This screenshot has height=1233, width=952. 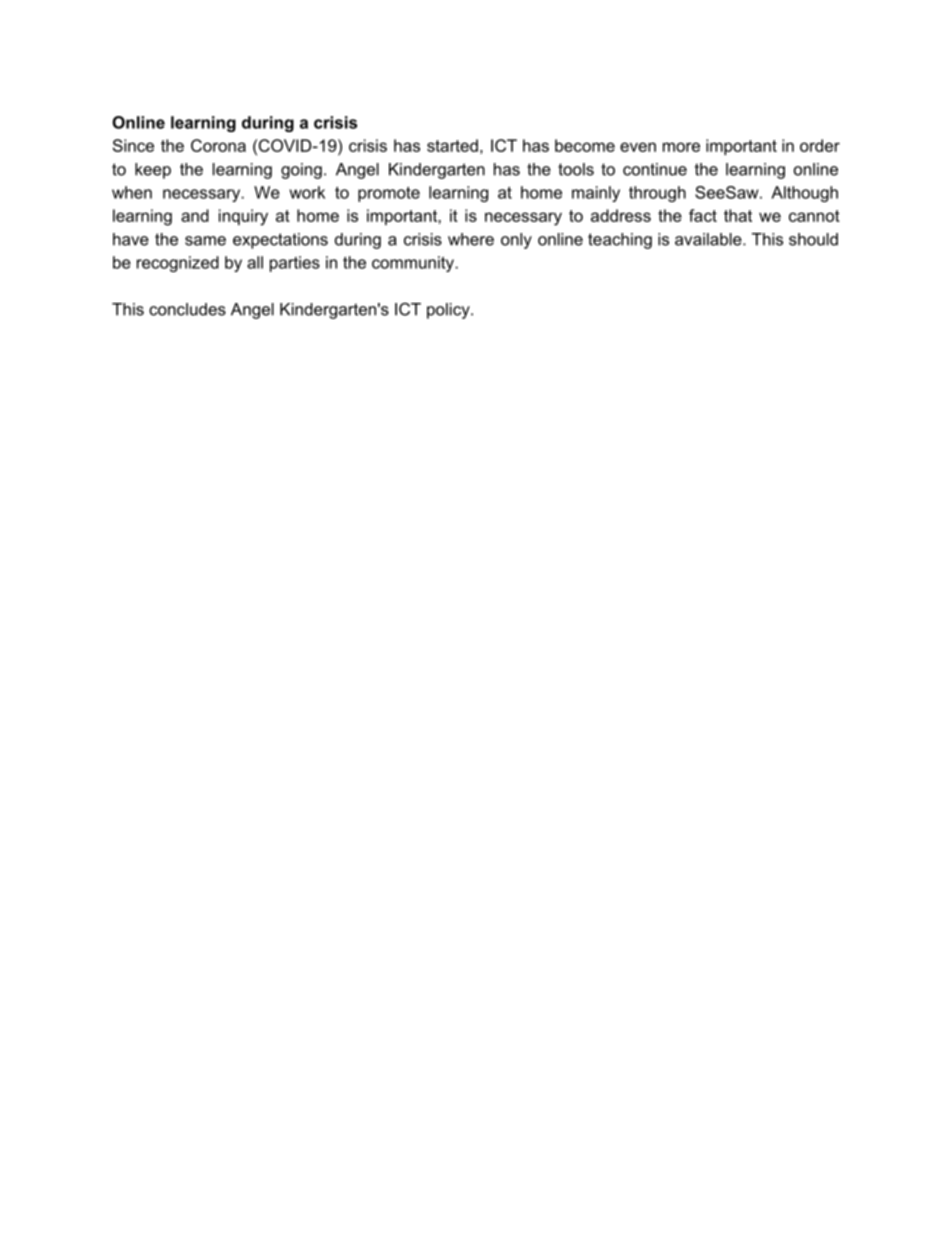 I want to click on started, so click(x=452, y=145).
